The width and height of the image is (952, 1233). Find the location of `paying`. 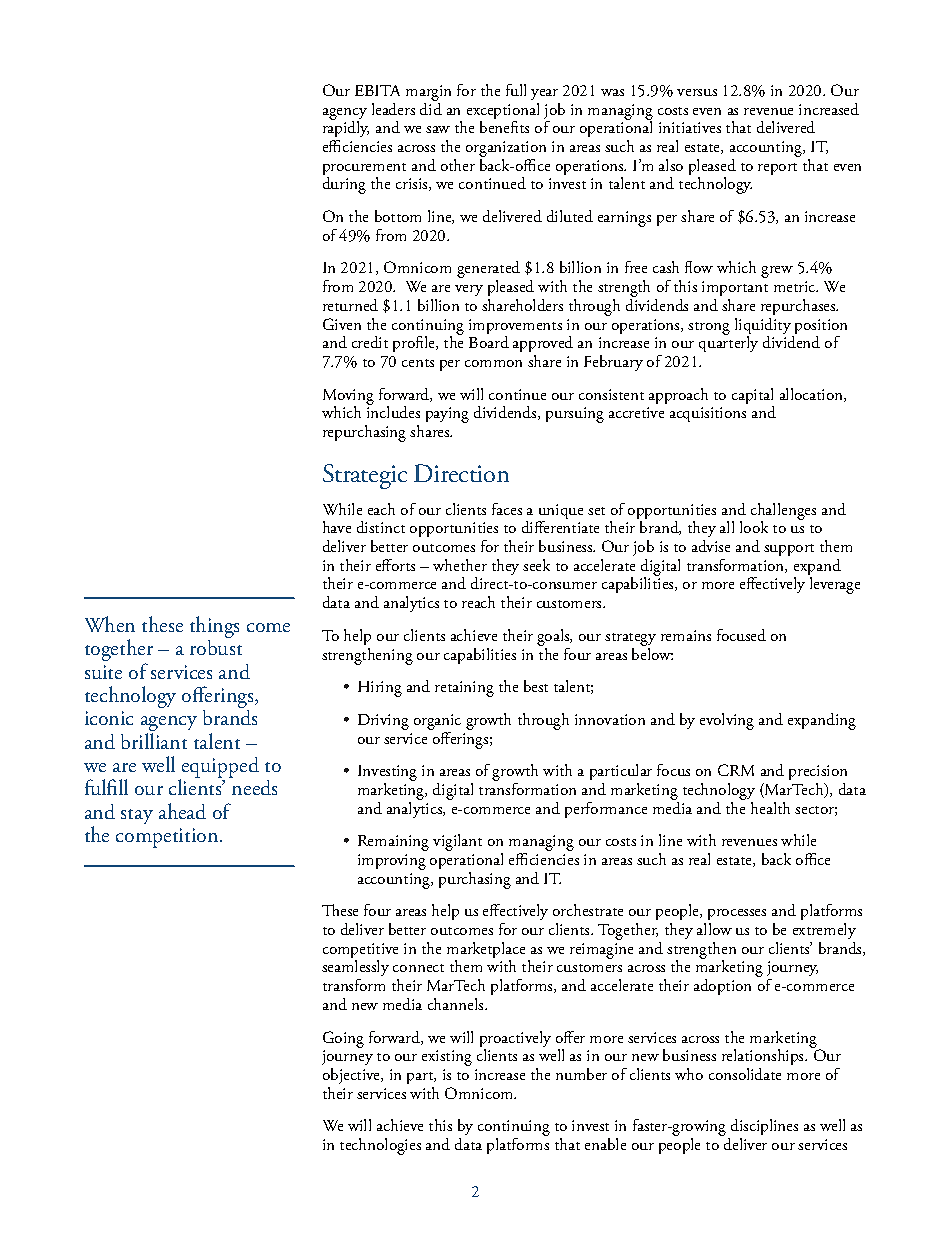

paying is located at coordinates (447, 415).
